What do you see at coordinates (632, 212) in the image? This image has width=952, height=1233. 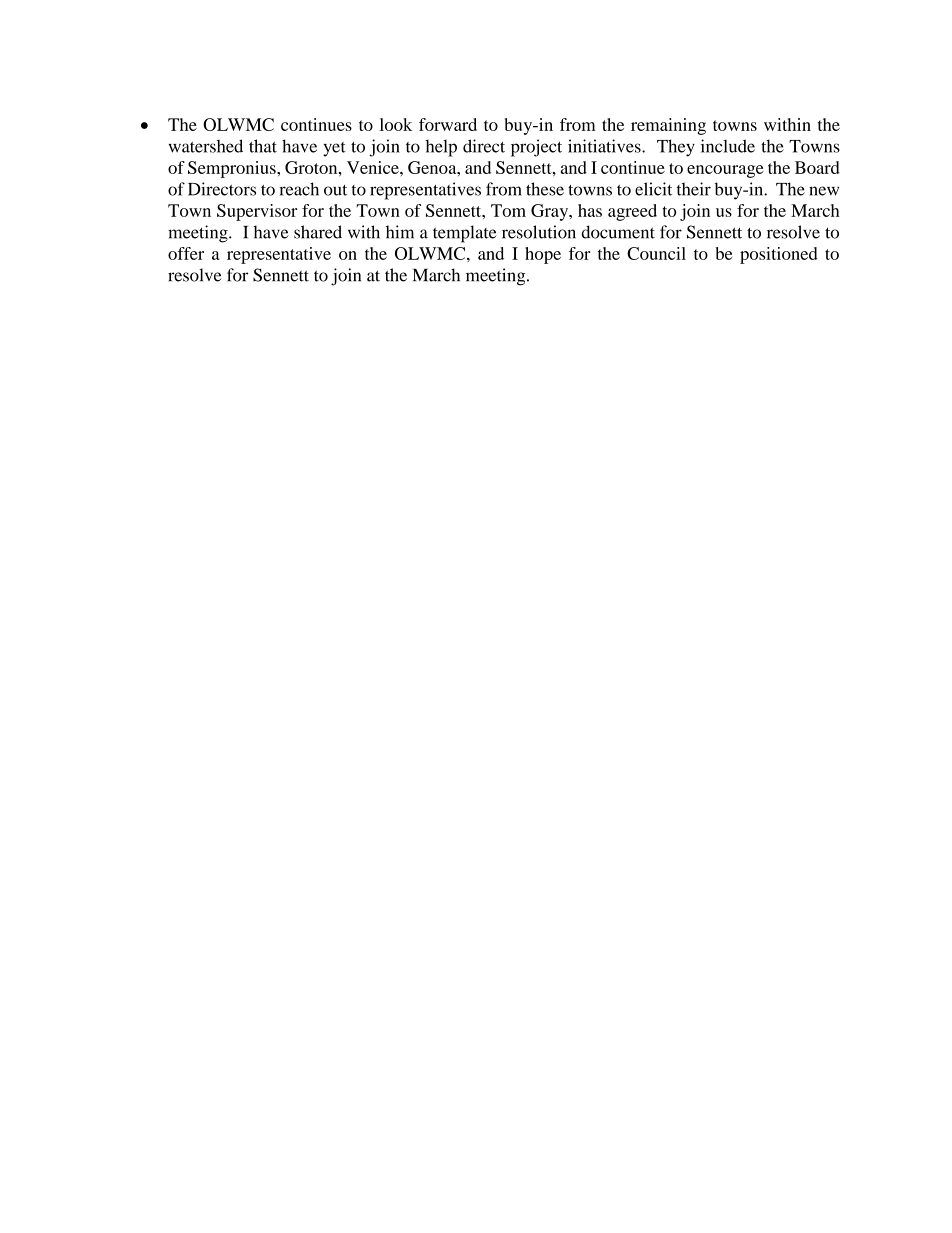 I see `agreed` at bounding box center [632, 212].
